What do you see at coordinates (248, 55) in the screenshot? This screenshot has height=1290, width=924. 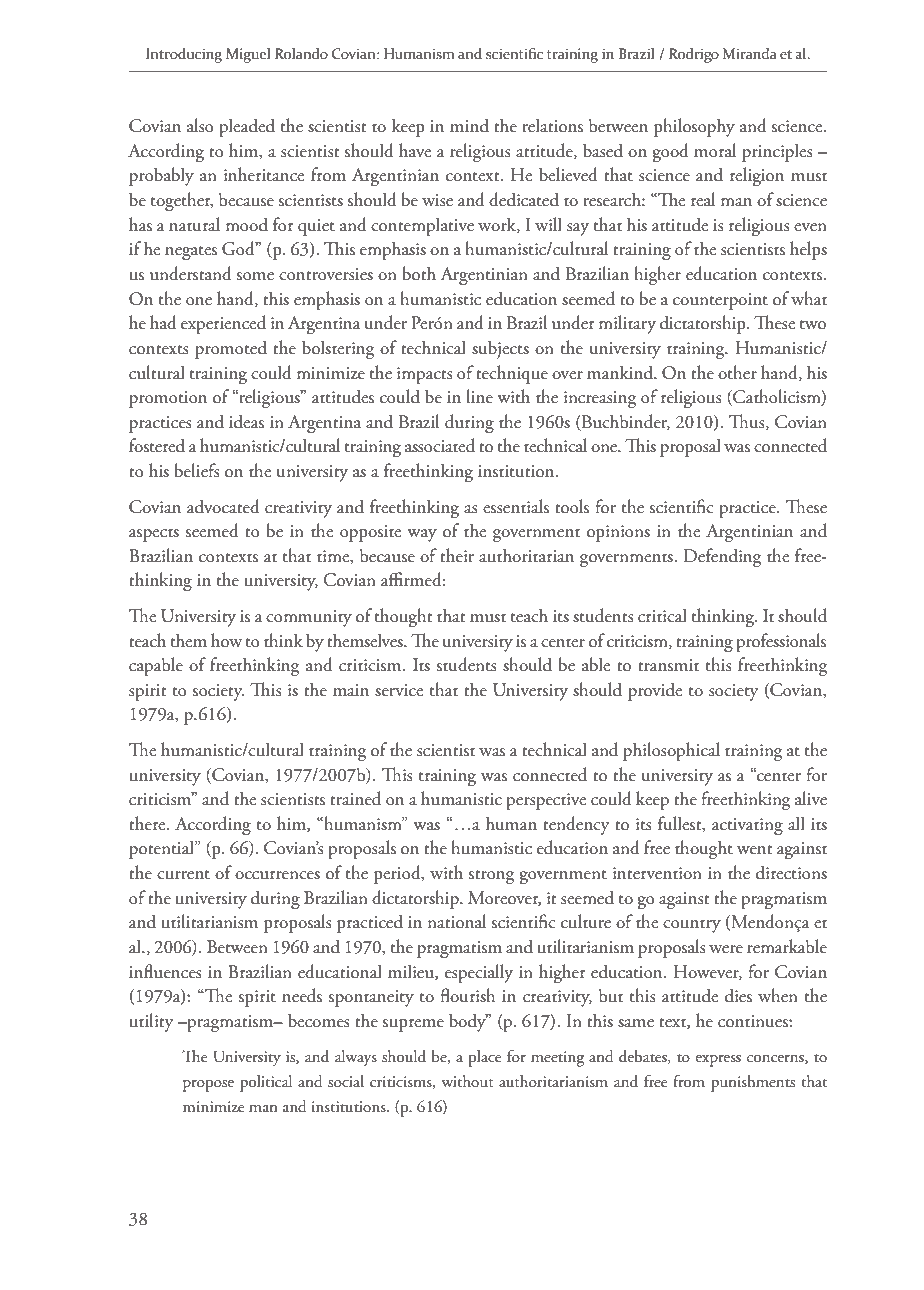 I see `Miguel` at bounding box center [248, 55].
